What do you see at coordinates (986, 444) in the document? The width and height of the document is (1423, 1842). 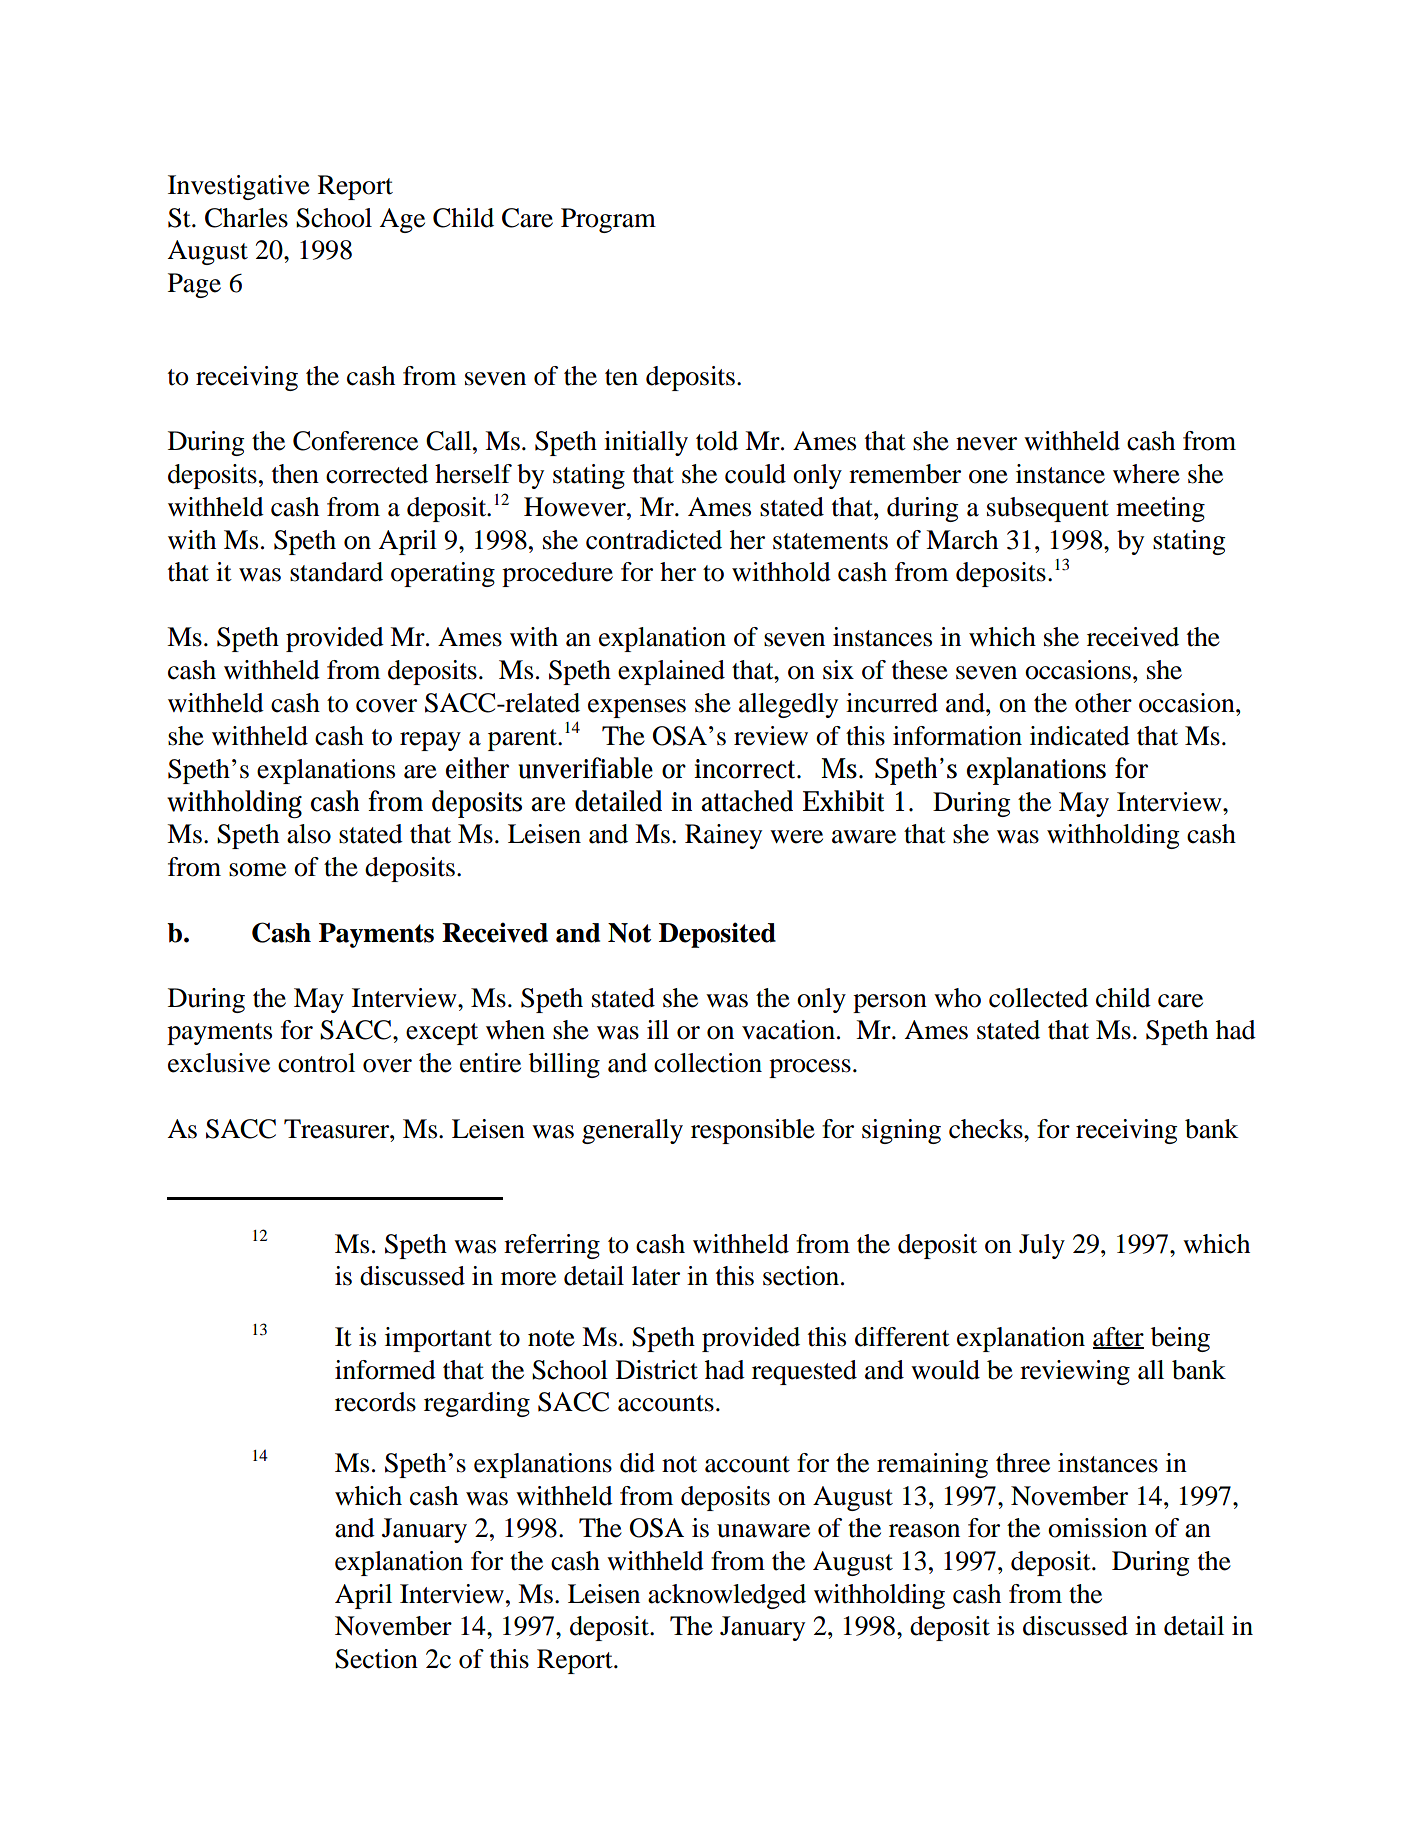 I see `never` at bounding box center [986, 444].
